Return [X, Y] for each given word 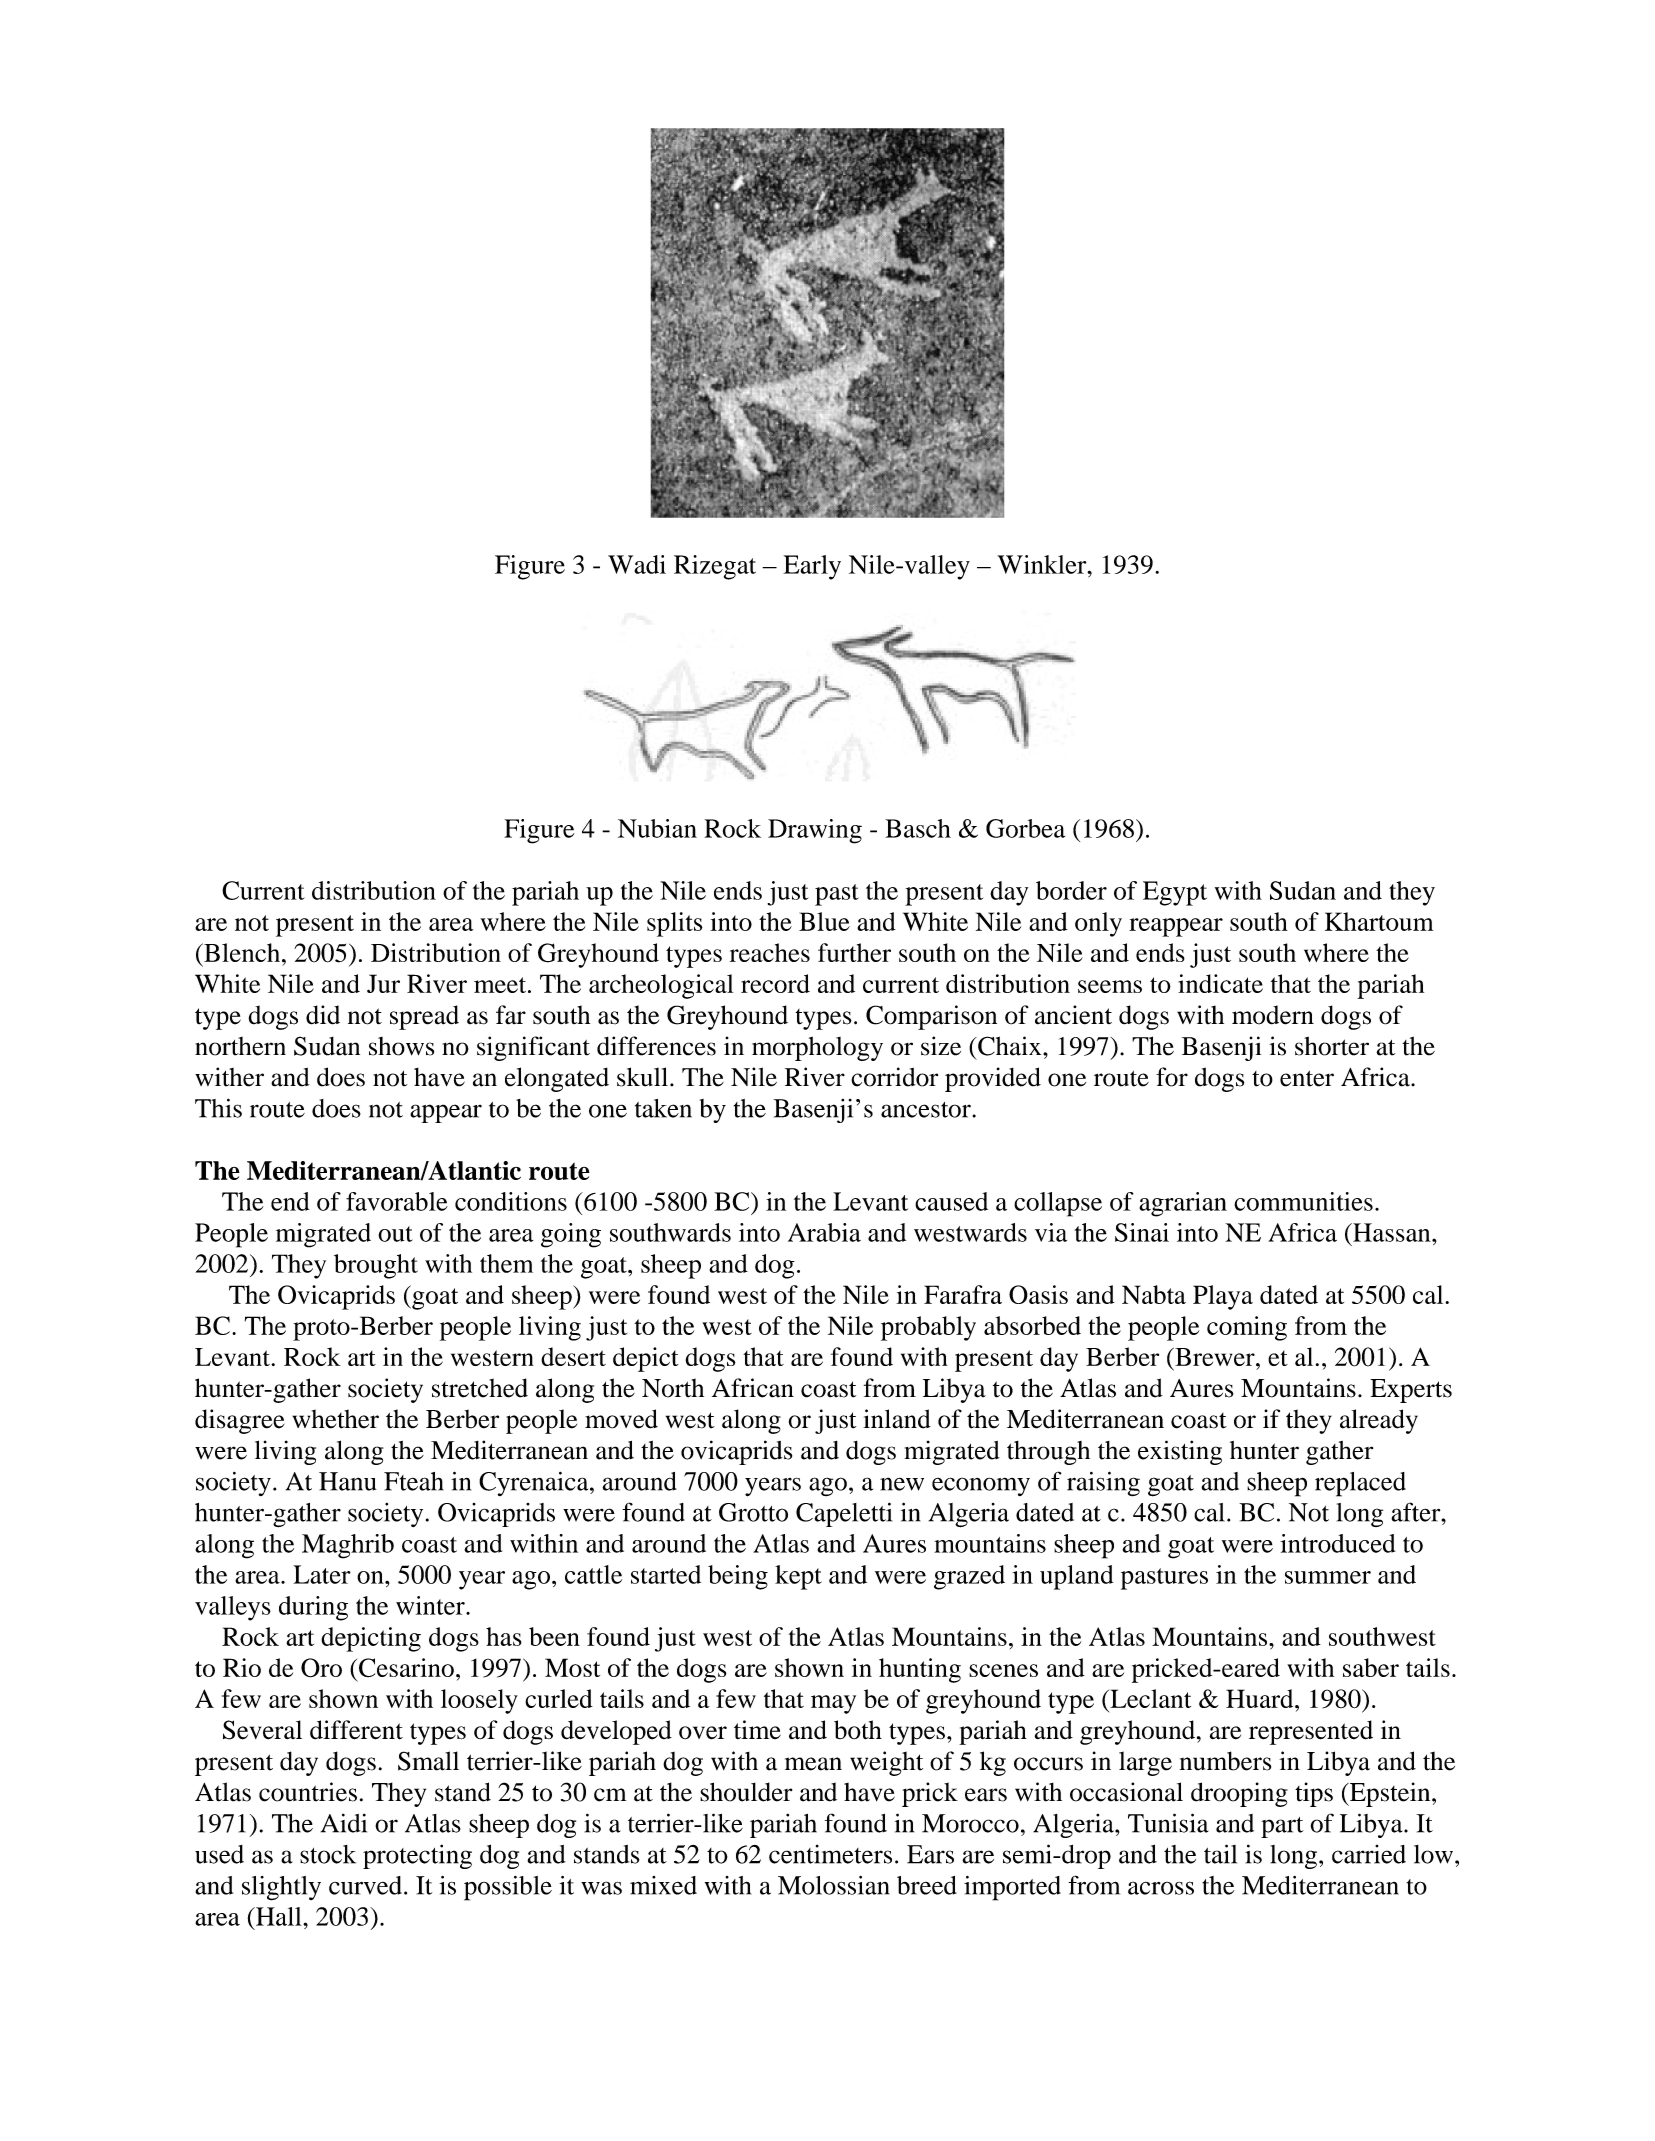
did [323, 1015]
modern [1273, 1015]
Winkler [1043, 564]
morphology [817, 1049]
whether [335, 1419]
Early [812, 567]
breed [927, 1885]
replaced [1360, 1484]
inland [897, 1419]
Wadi [637, 564]
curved [365, 1885]
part [1282, 1827]
